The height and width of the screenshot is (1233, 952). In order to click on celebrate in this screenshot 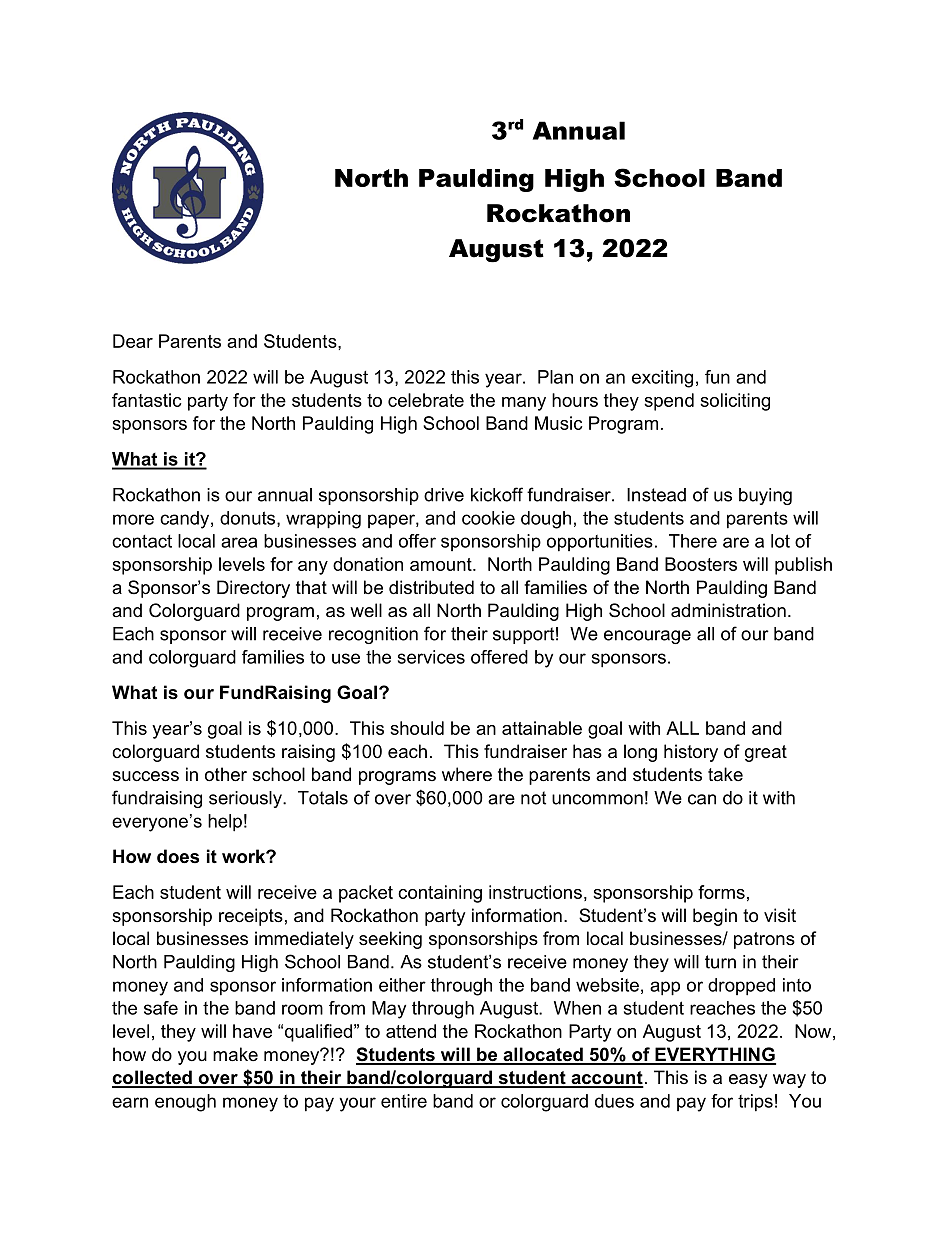, I will do `click(426, 400)`.
